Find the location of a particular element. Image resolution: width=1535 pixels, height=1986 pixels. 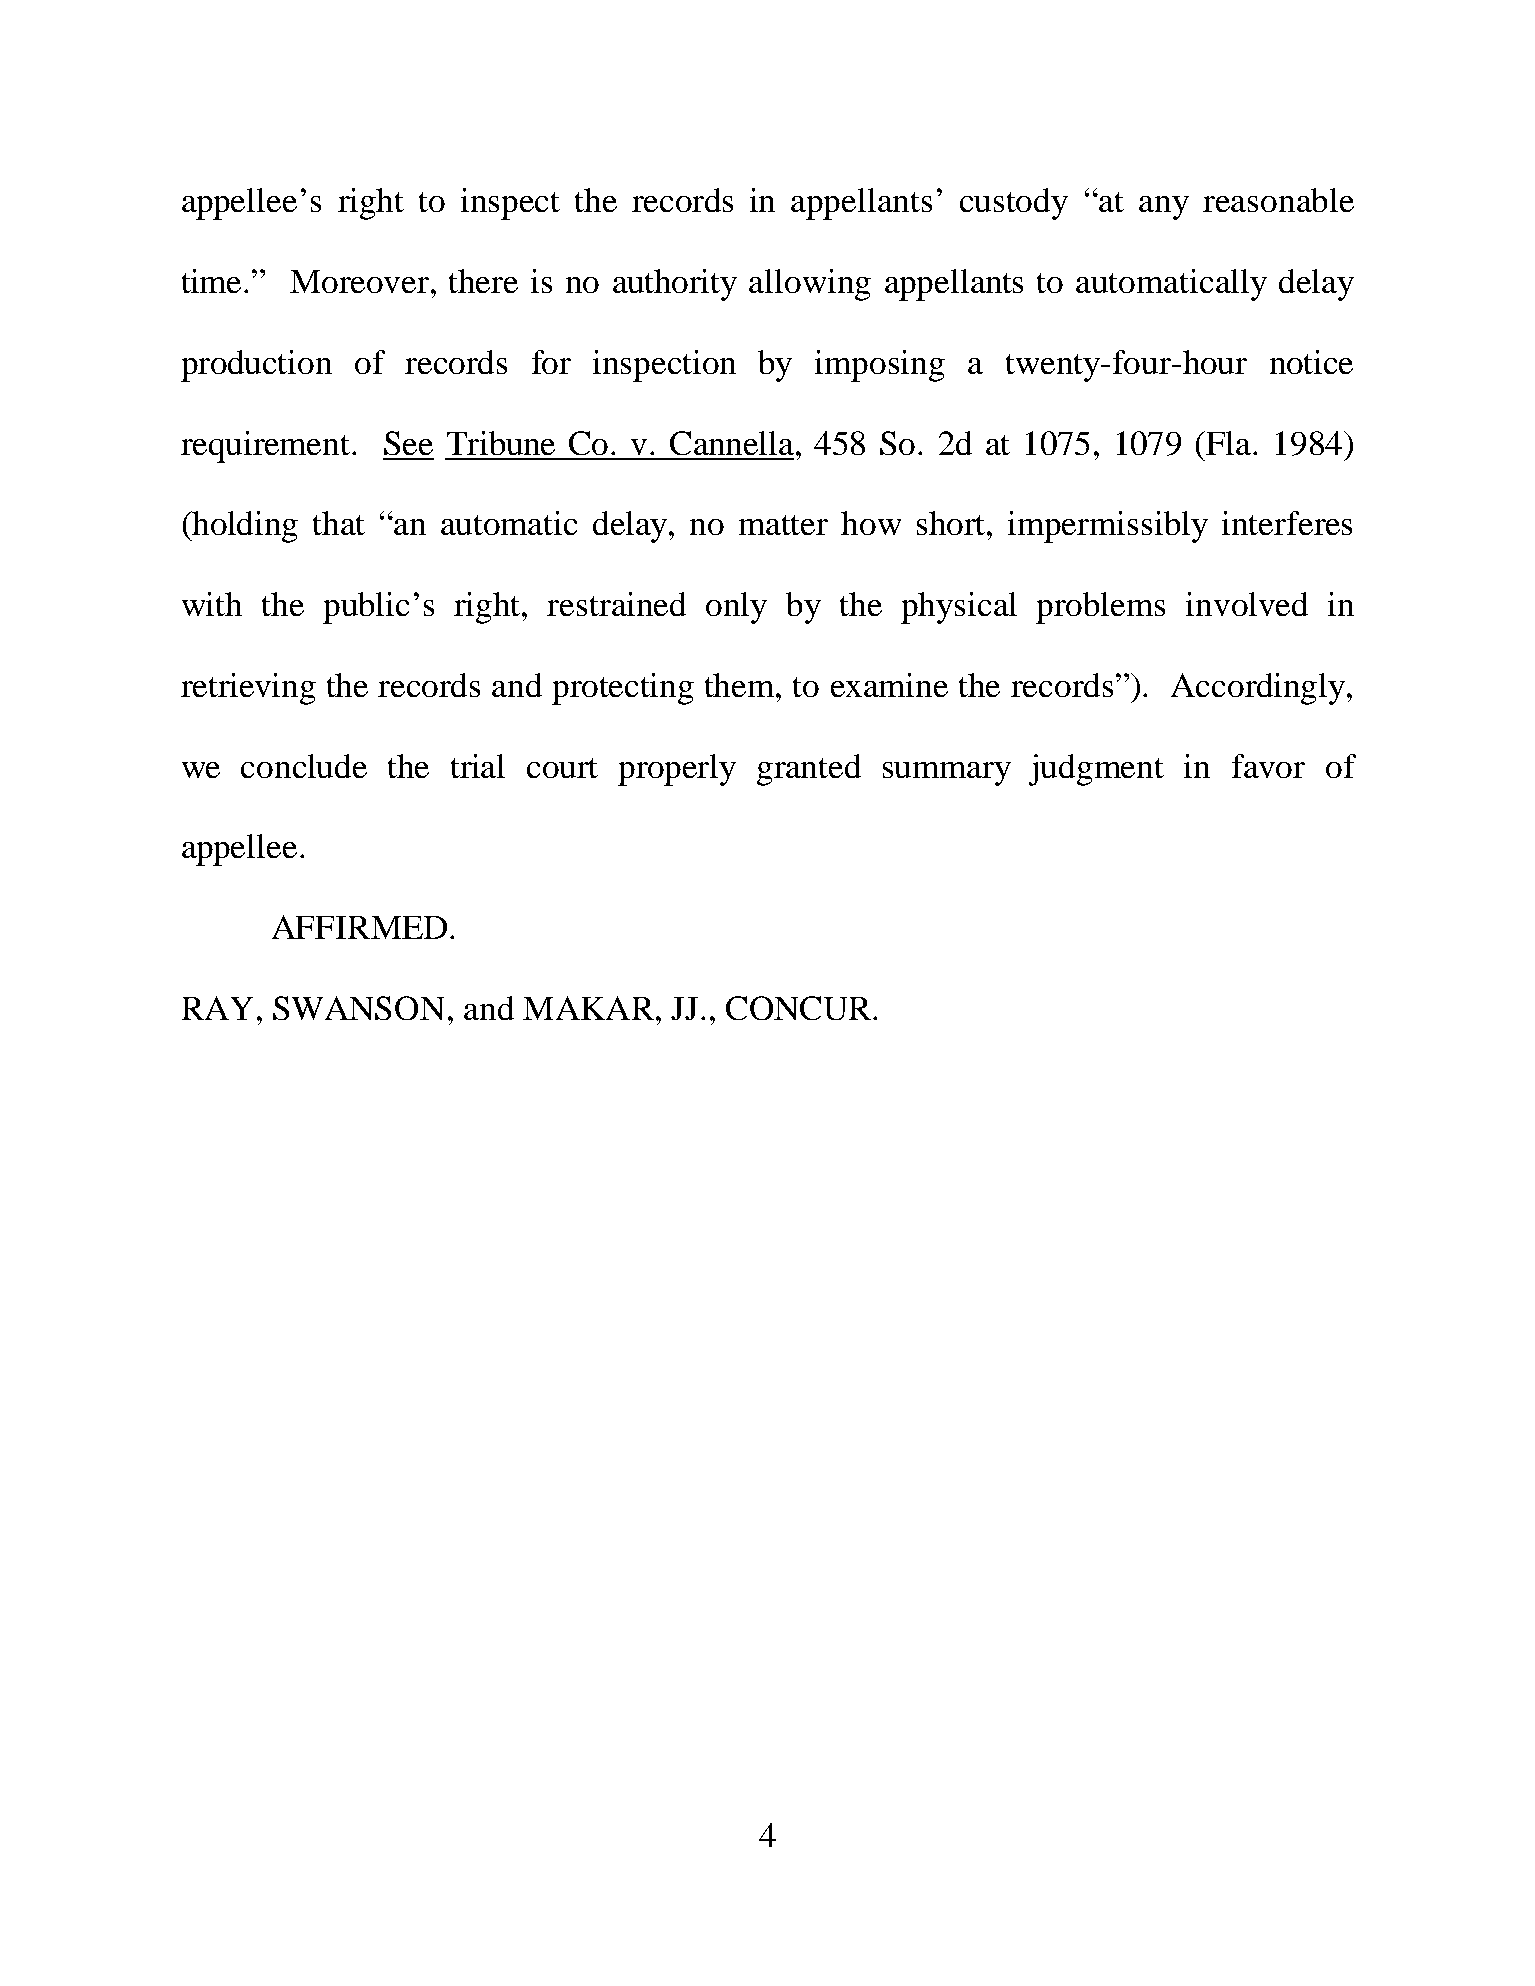

any is located at coordinates (1164, 208).
